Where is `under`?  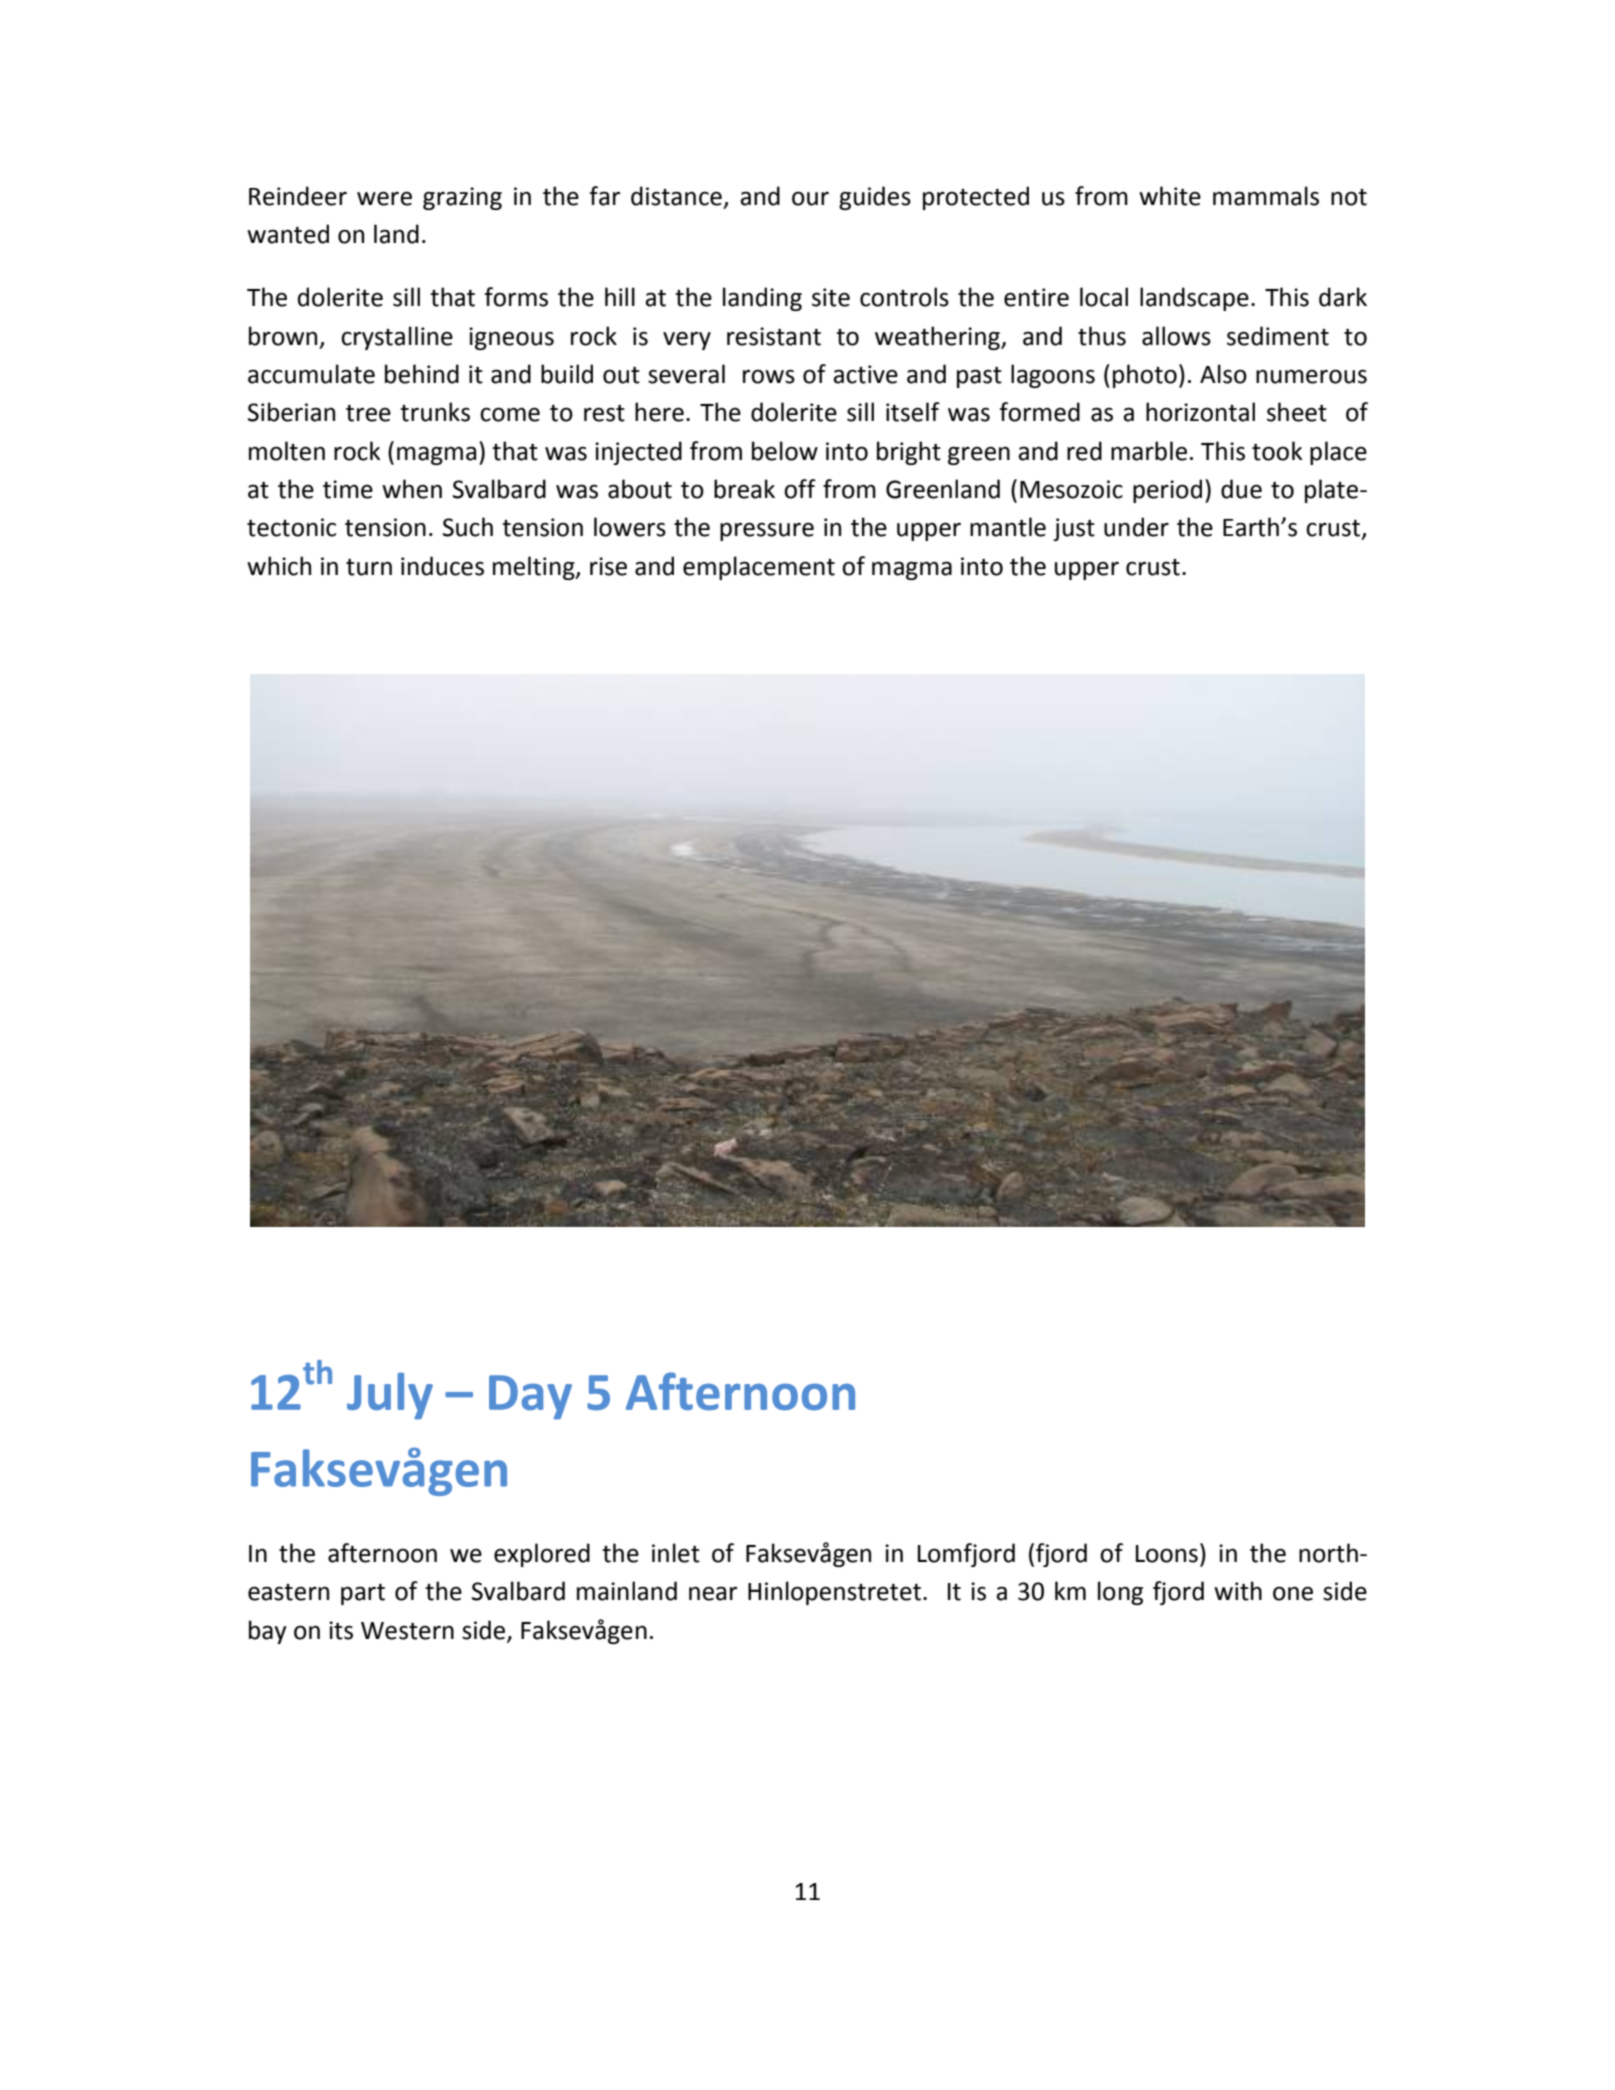
under is located at coordinates (1136, 527).
